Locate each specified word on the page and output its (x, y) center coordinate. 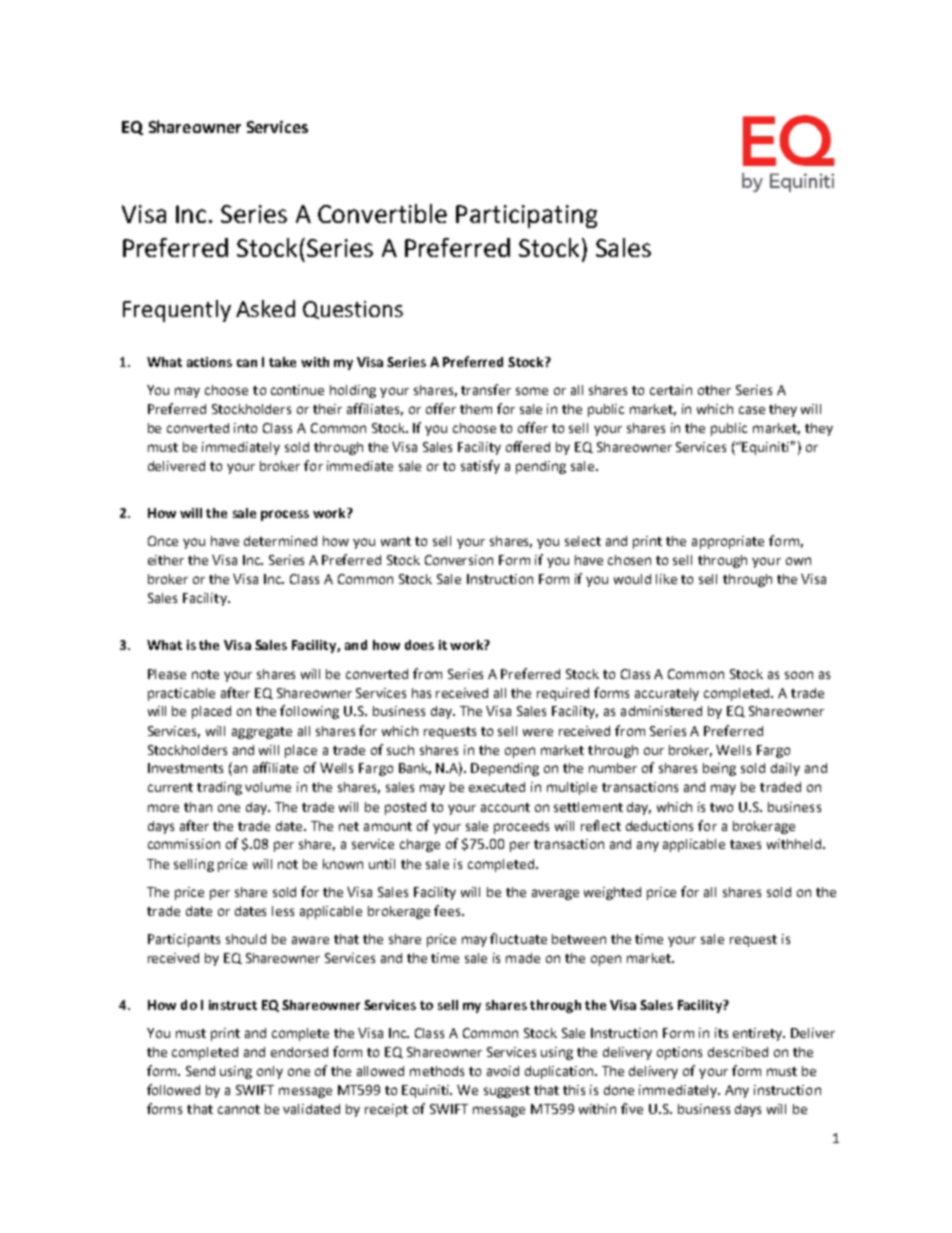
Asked (265, 308)
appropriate (728, 542)
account (505, 807)
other (714, 390)
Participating (526, 216)
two (721, 807)
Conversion (459, 560)
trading (219, 788)
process (285, 515)
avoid (503, 1071)
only (270, 1072)
